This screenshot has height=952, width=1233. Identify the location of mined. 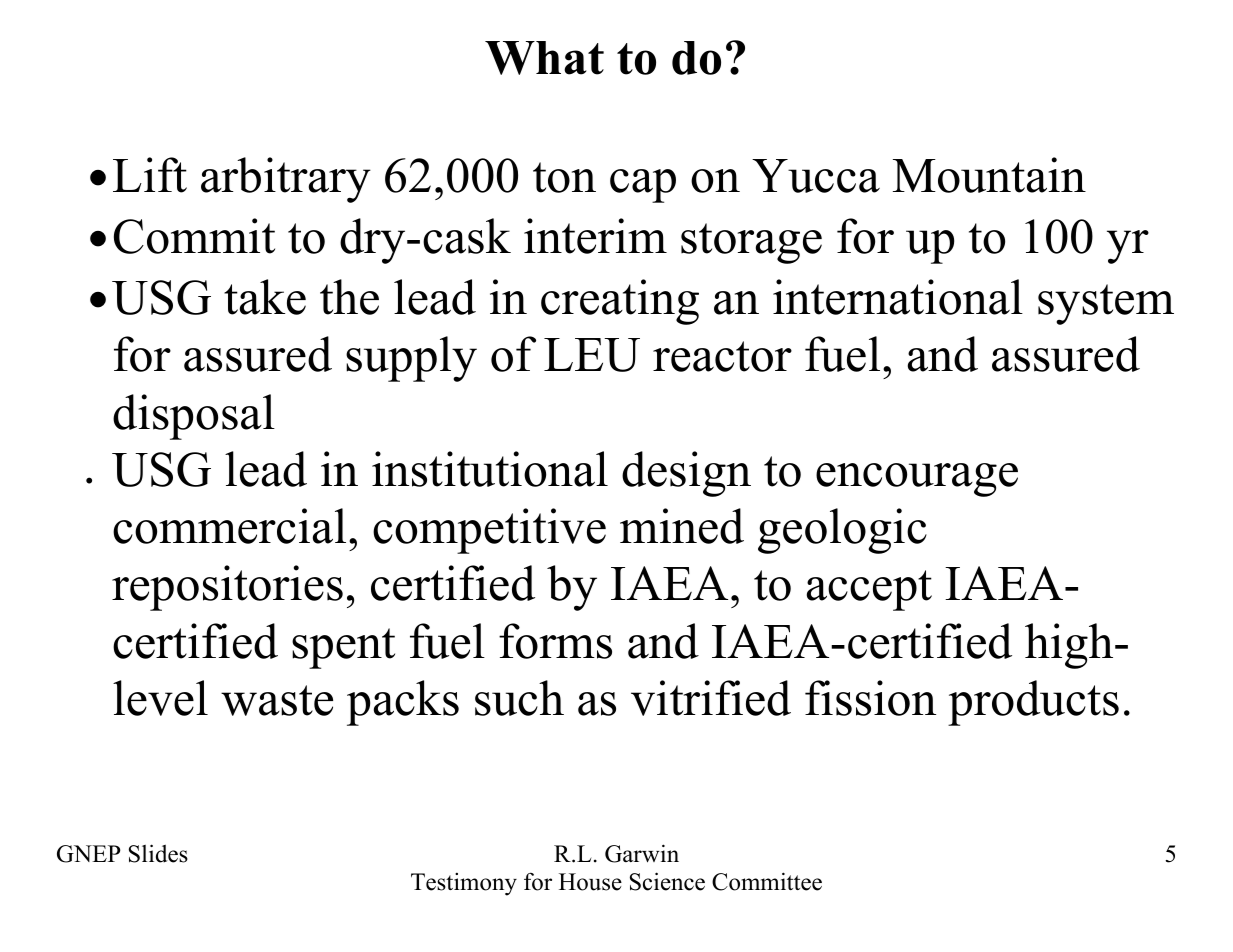
(682, 526).
